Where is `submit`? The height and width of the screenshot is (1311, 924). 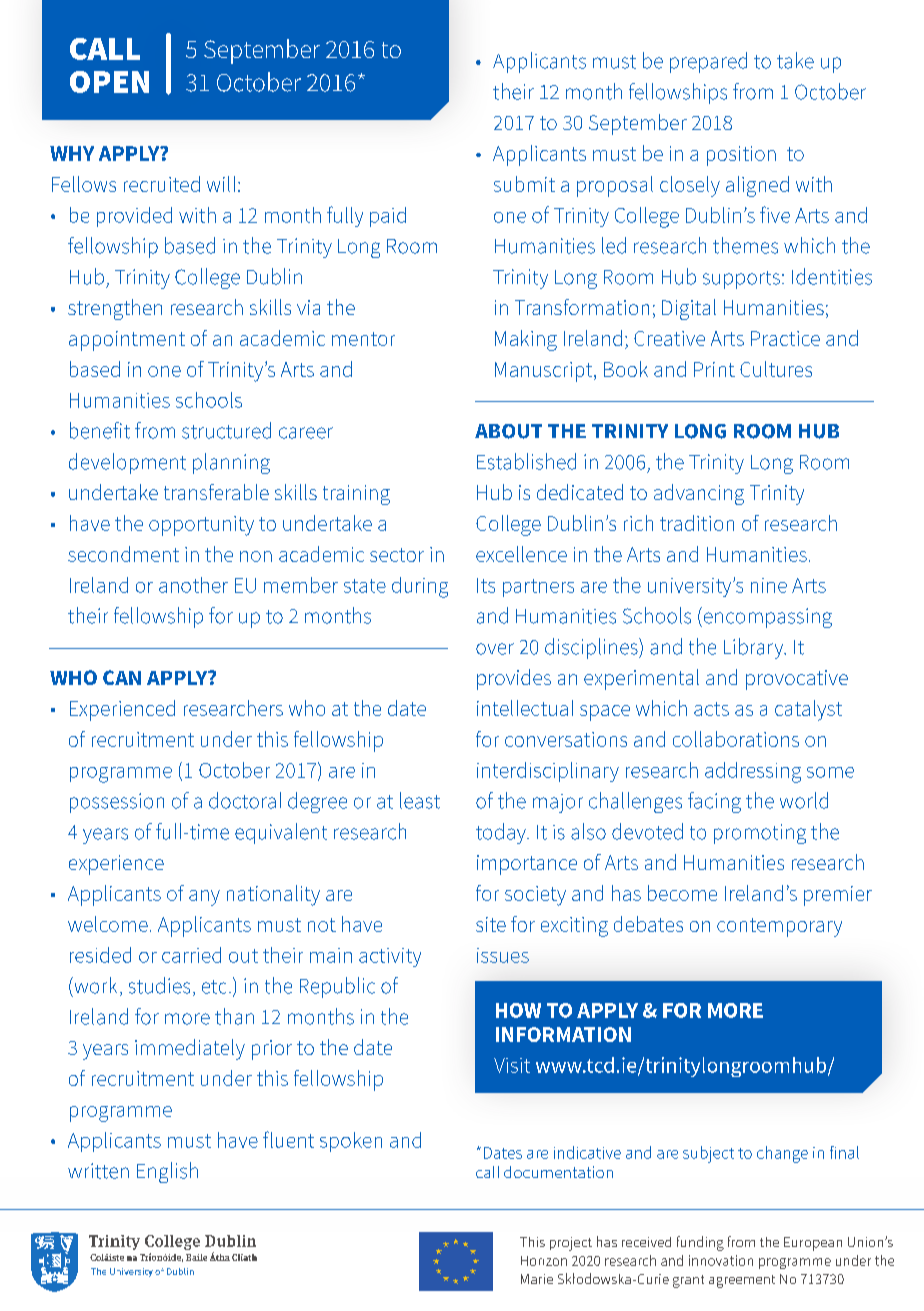
submit is located at coordinates (524, 184).
